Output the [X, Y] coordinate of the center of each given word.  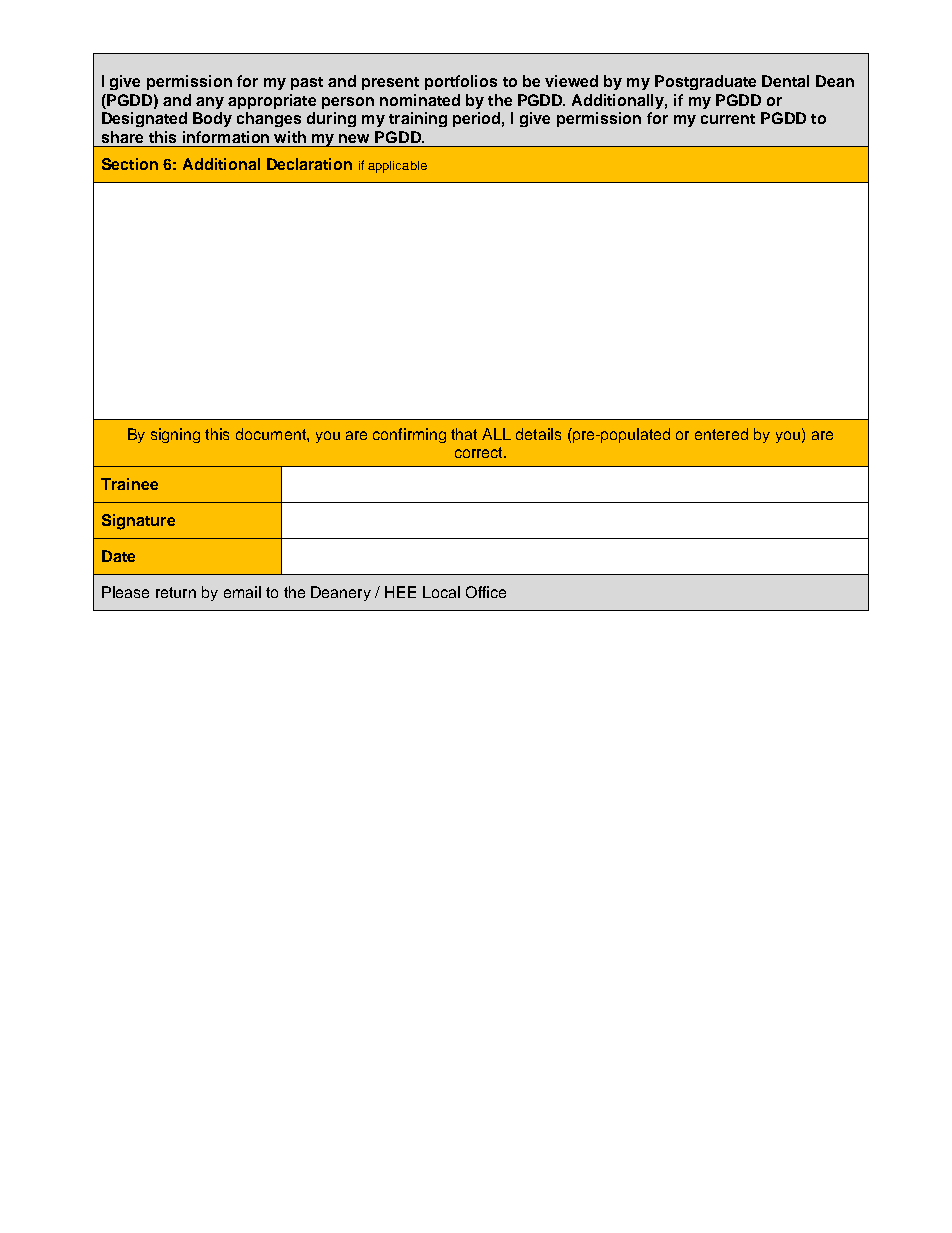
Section [130, 164]
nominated [420, 100]
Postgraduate [705, 82]
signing [175, 435]
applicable [397, 167]
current [728, 119]
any [210, 103]
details [538, 434]
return [176, 592]
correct [480, 452]
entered [721, 434]
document [272, 434]
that [464, 434]
